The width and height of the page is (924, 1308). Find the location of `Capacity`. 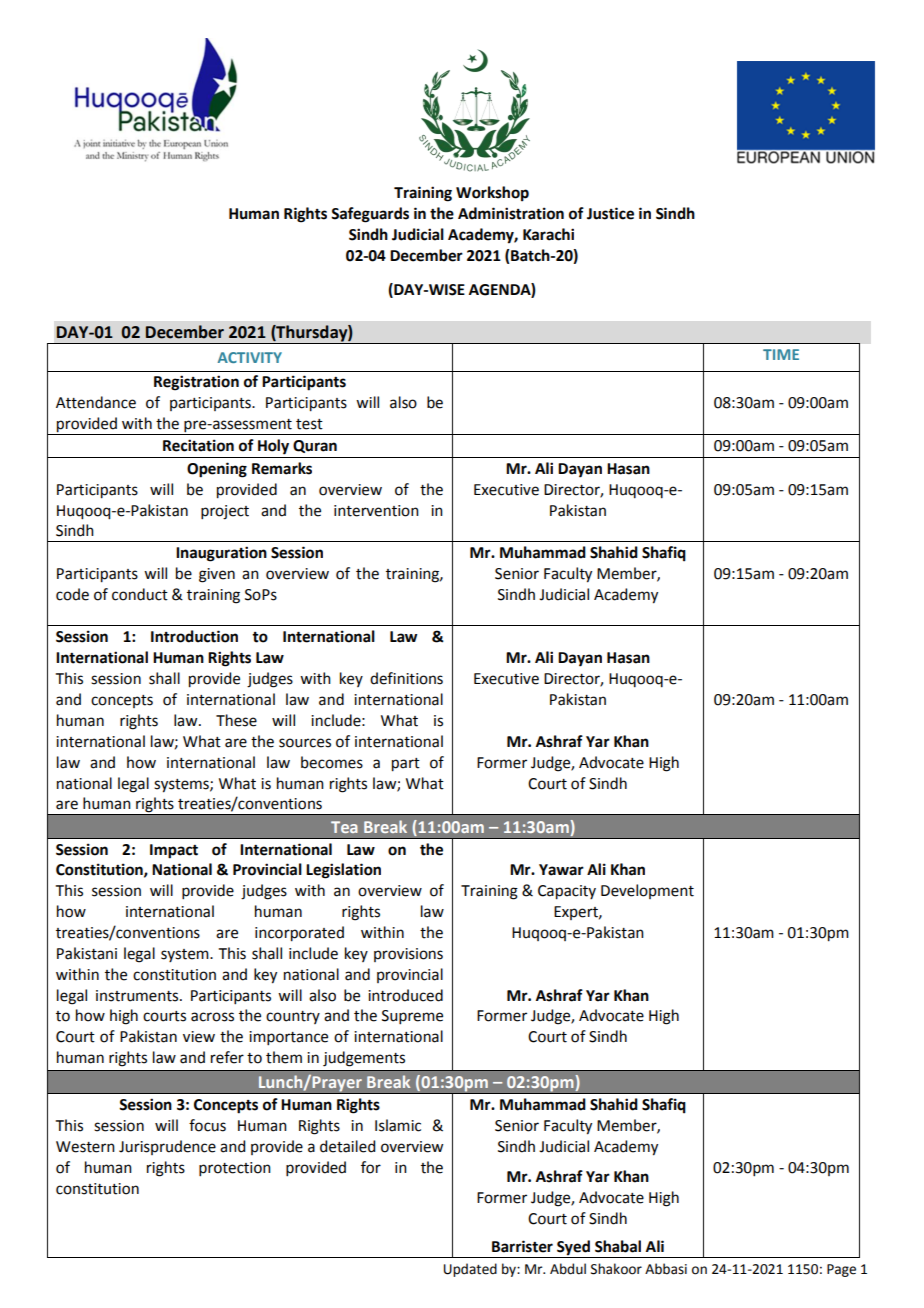

Capacity is located at coordinates (567, 892).
